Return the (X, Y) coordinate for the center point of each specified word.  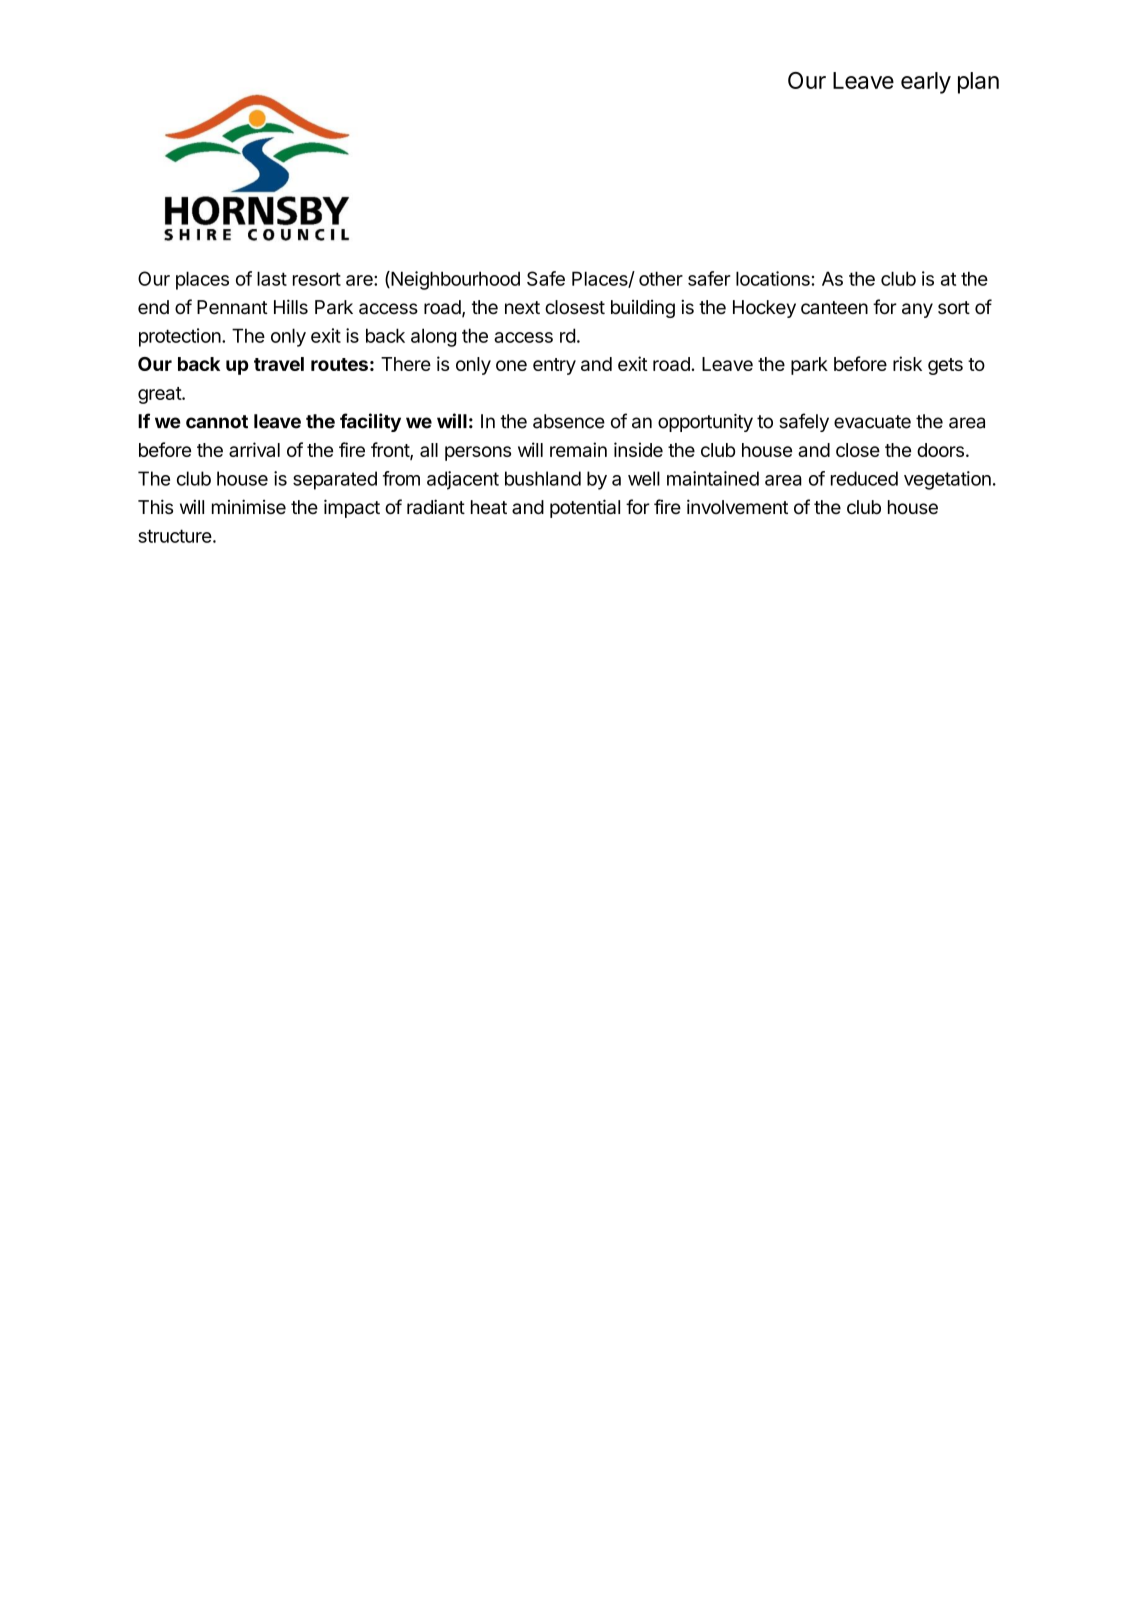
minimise (249, 506)
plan (978, 83)
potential (585, 508)
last (272, 278)
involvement (737, 507)
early (926, 83)
